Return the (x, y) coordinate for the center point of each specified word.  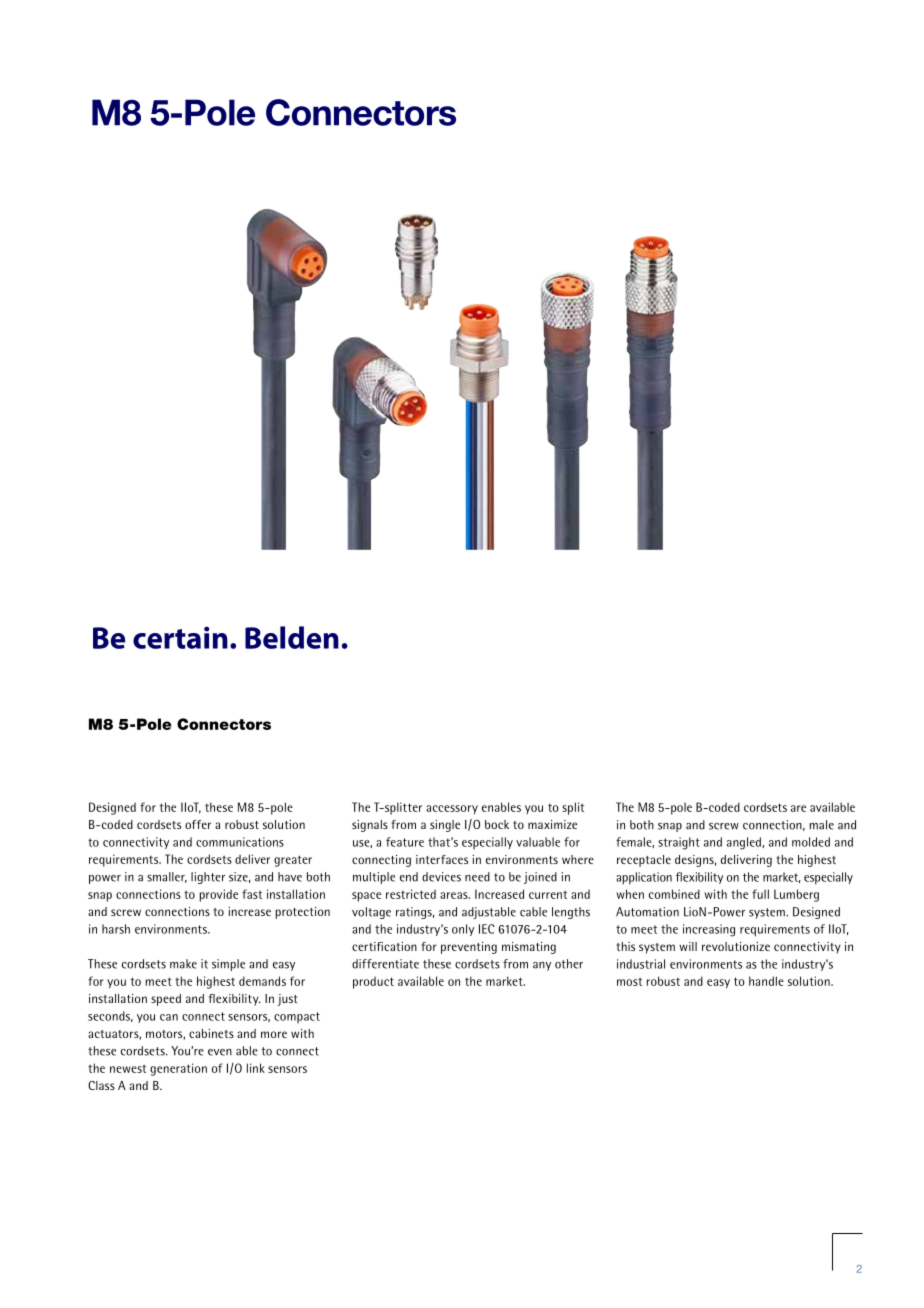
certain (180, 637)
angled (745, 843)
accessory (452, 809)
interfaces (442, 859)
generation (178, 1069)
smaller (167, 877)
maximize (552, 824)
